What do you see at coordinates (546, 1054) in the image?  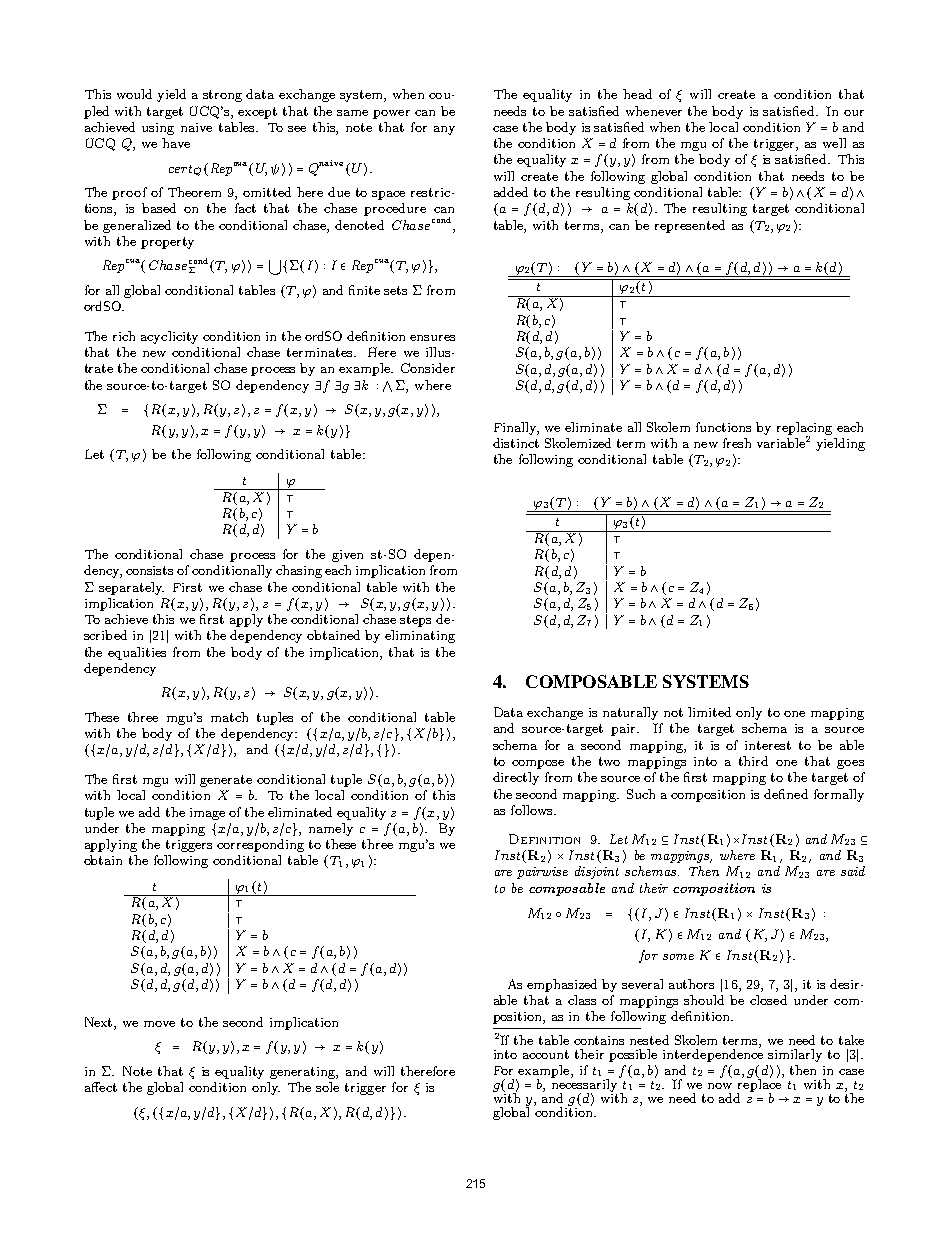 I see `account` at bounding box center [546, 1054].
